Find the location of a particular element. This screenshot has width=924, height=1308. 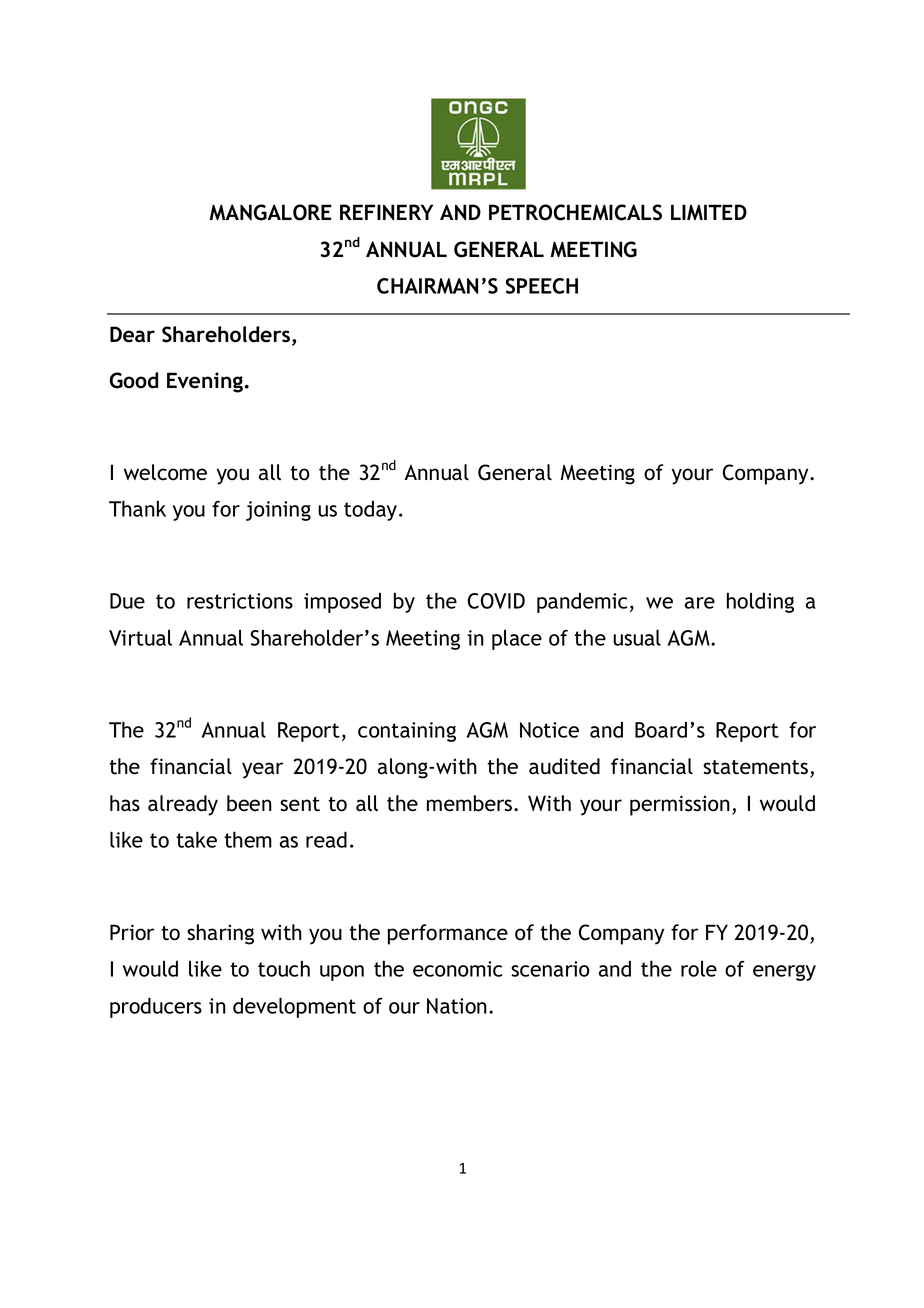

take is located at coordinates (196, 839).
